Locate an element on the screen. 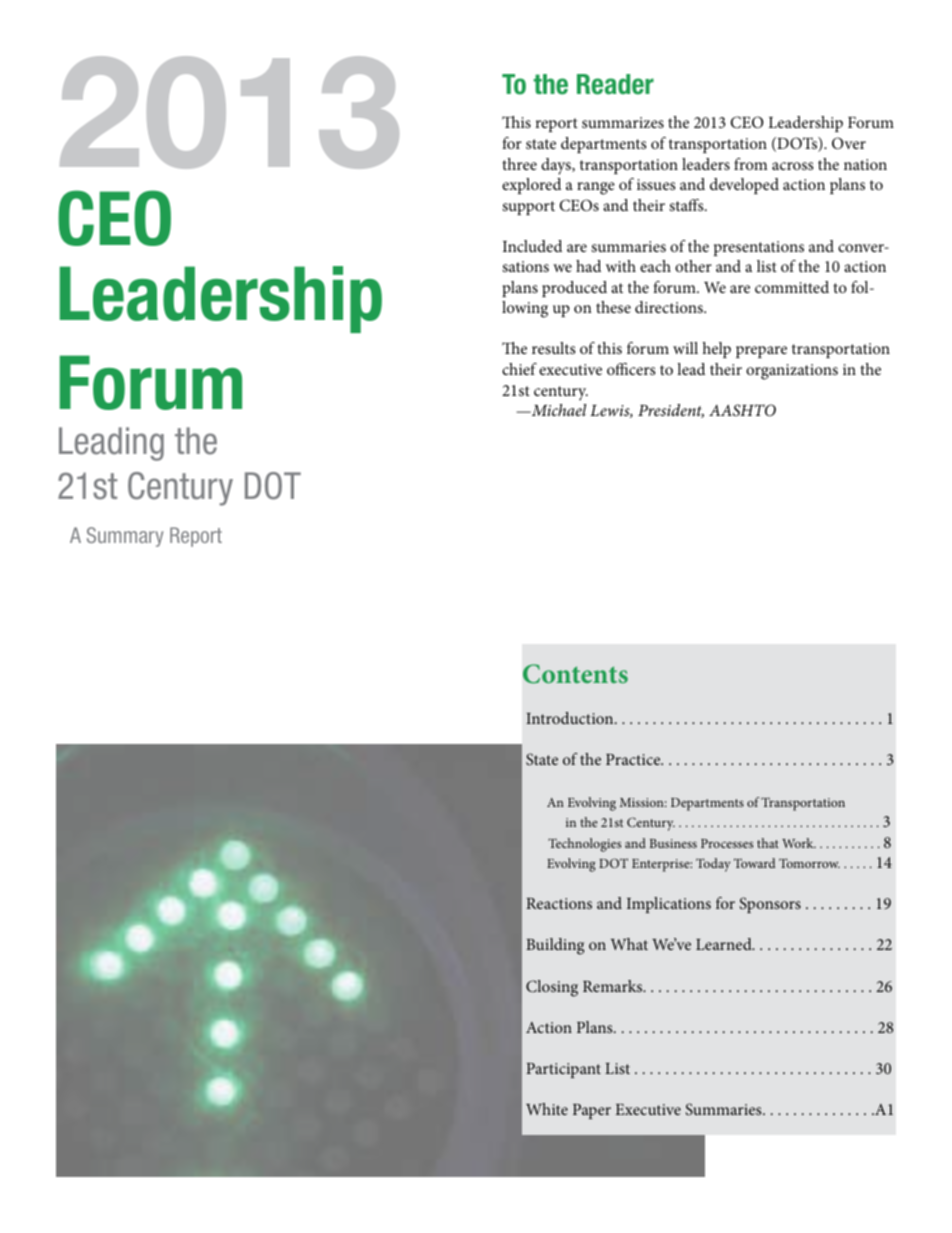 Image resolution: width=952 pixels, height=1233 pixels. Introduction is located at coordinates (571, 718).
